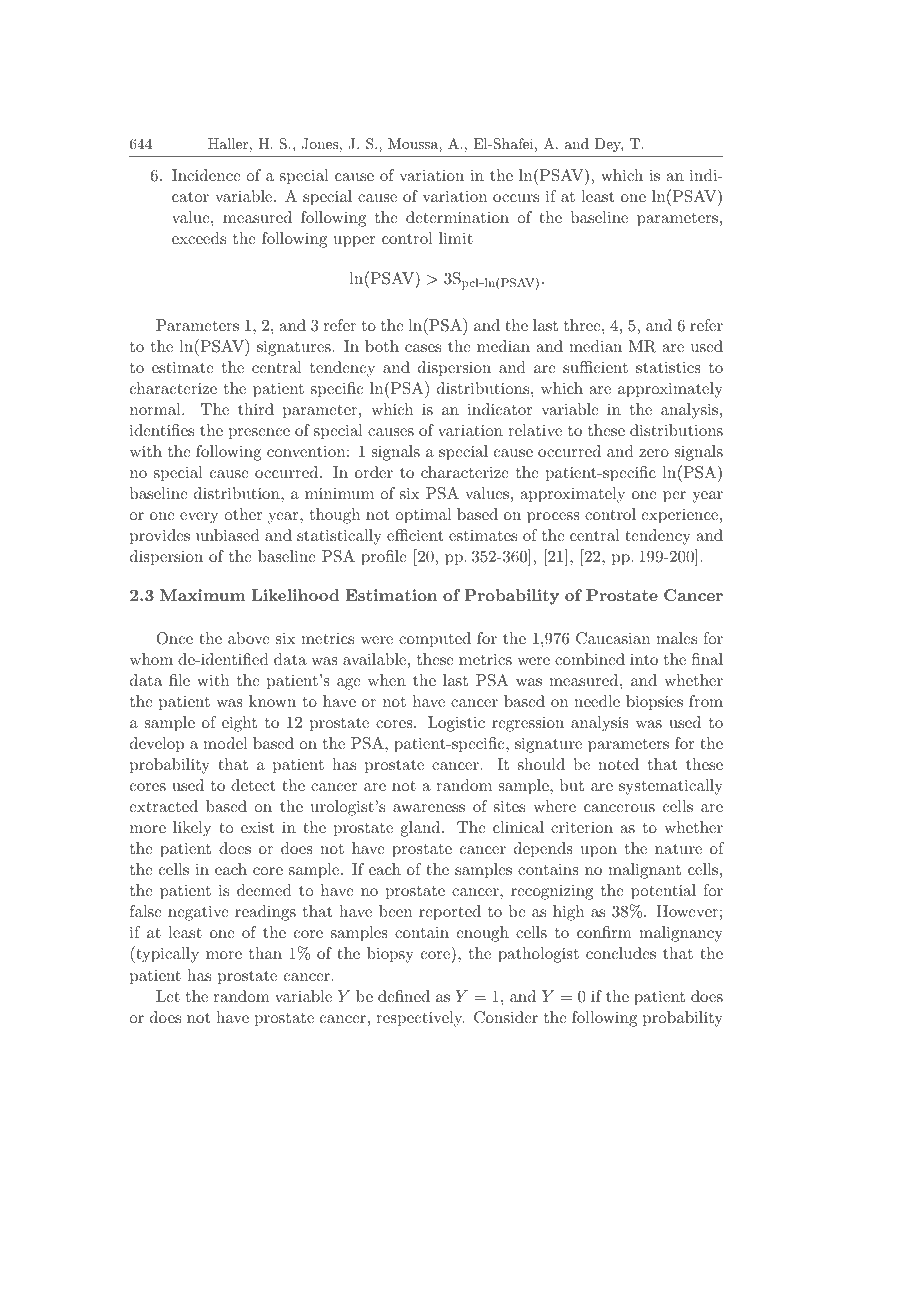 This screenshot has width=924, height=1308. I want to click on Let, so click(168, 996).
